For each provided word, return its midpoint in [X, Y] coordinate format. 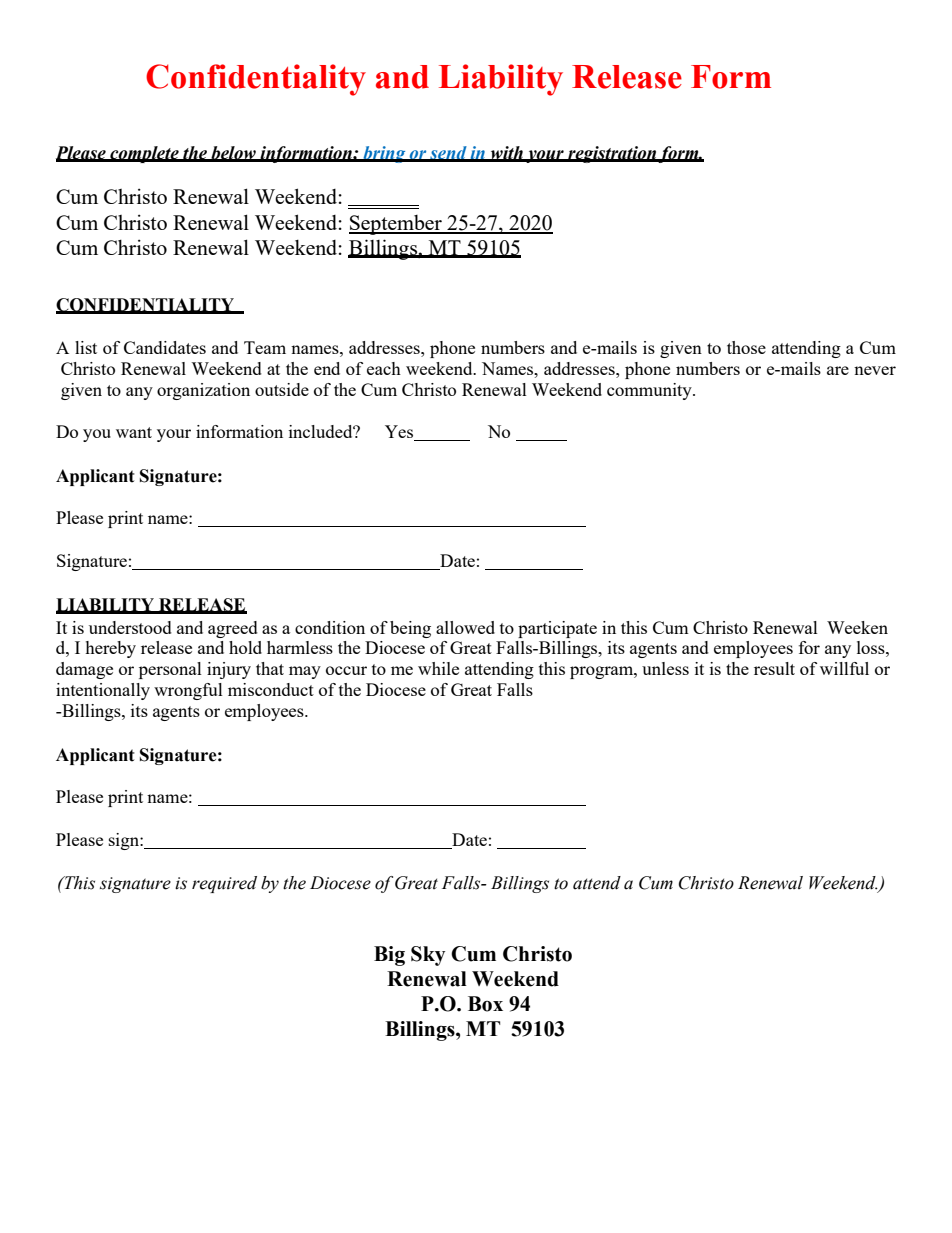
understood [130, 627]
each [384, 368]
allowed [465, 627]
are [838, 370]
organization [203, 391]
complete [144, 154]
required [224, 884]
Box [485, 1004]
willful [844, 668]
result [774, 668]
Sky [428, 956]
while [438, 668]
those [746, 347]
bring [384, 154]
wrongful [188, 691]
